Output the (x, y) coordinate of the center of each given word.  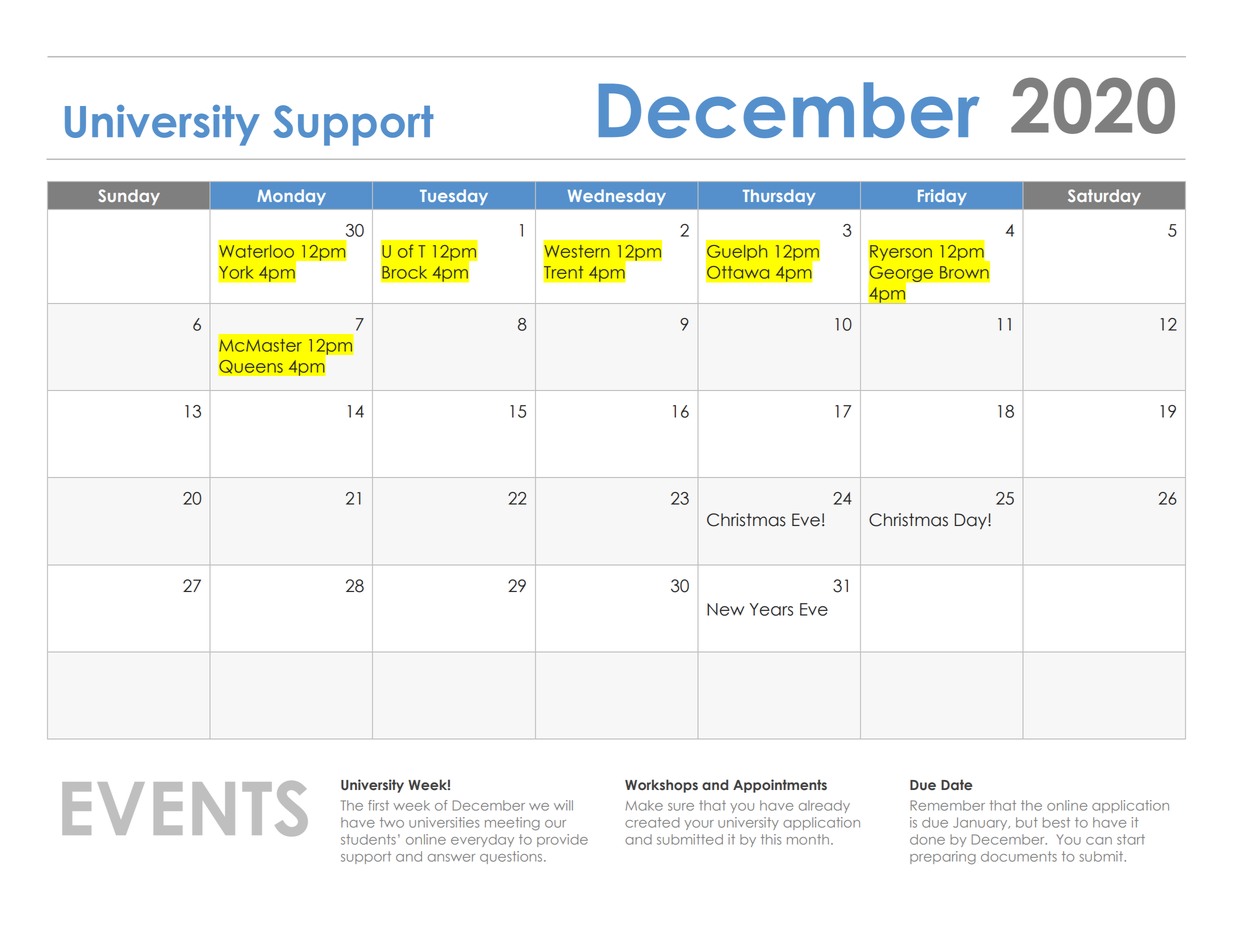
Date (956, 784)
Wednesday (617, 197)
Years (771, 609)
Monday (291, 197)
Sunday (129, 197)
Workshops (661, 786)
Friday (942, 197)
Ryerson (900, 254)
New (725, 609)
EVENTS (185, 808)
